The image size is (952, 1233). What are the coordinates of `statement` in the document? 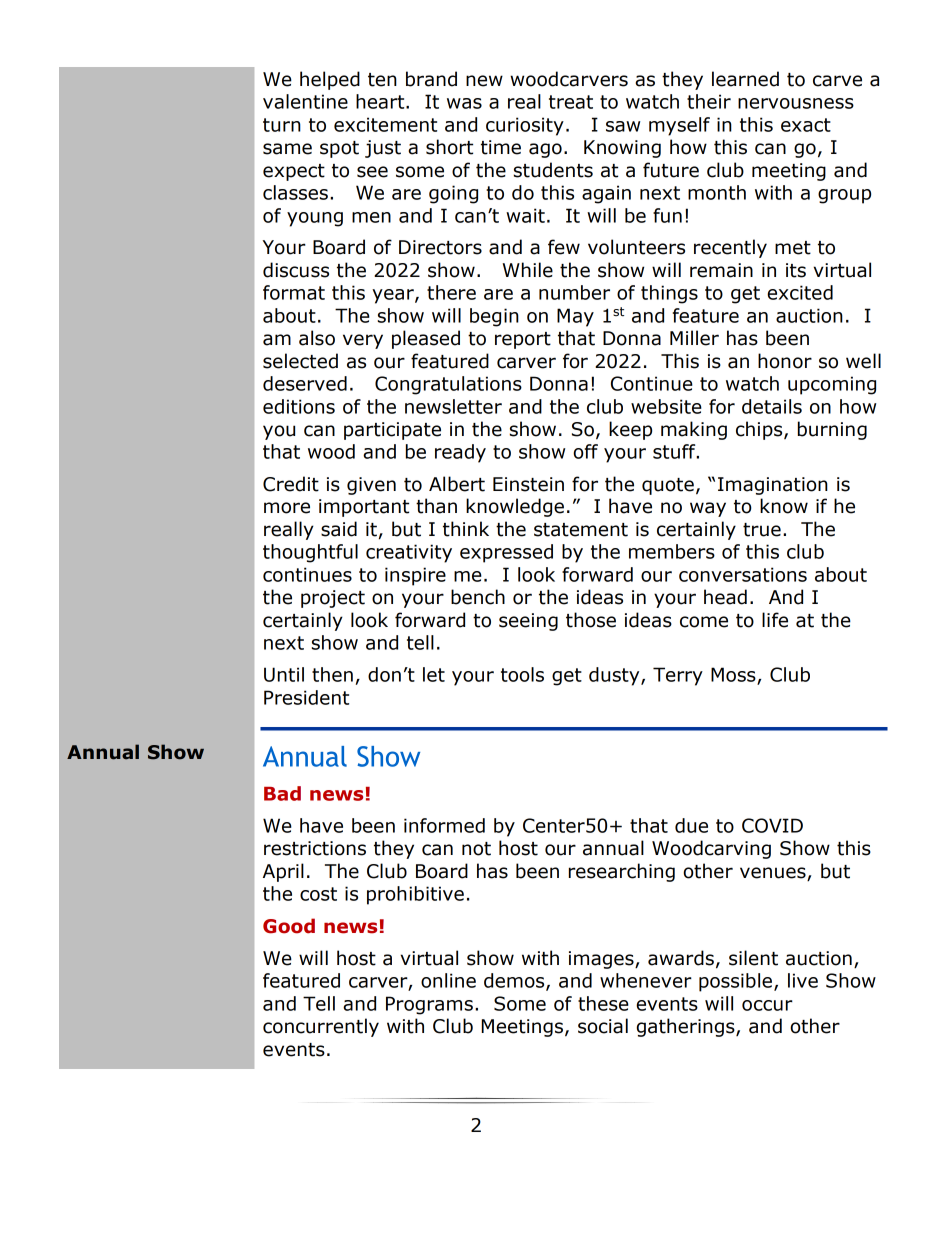 It's located at (581, 530).
